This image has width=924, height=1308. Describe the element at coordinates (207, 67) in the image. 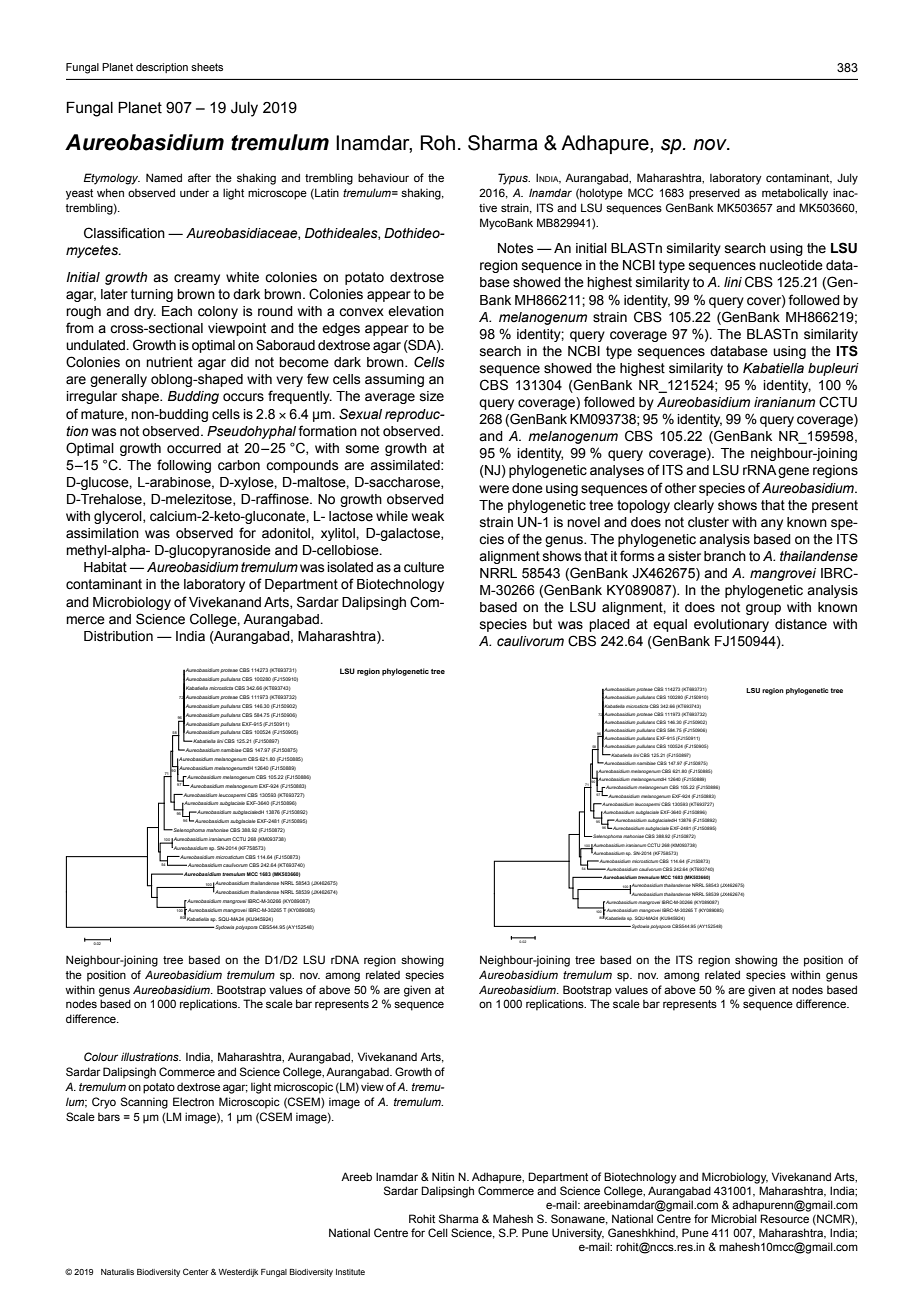

I see `sheets` at that location.
